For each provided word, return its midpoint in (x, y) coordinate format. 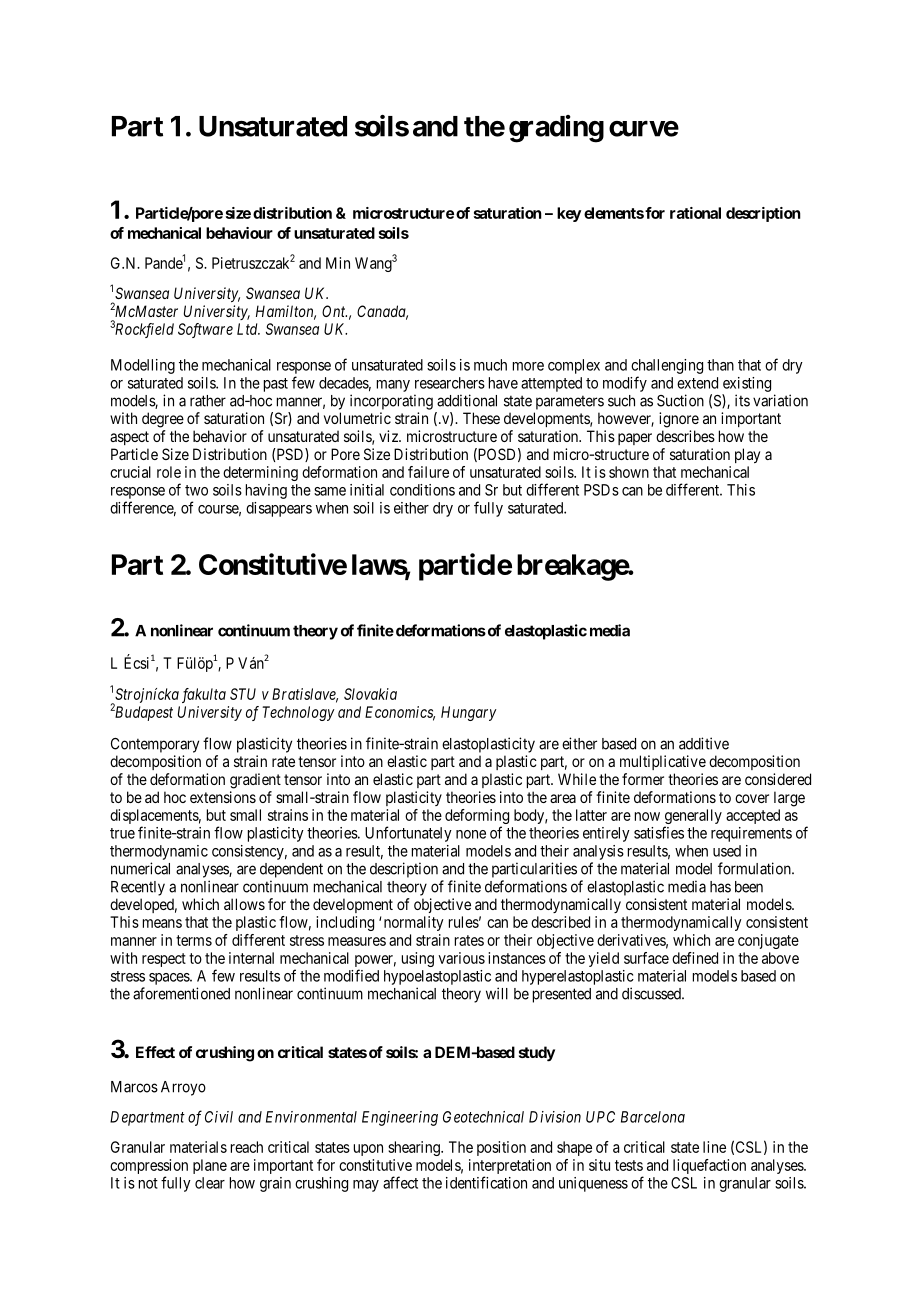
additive (704, 743)
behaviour (239, 233)
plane (210, 1166)
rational (695, 213)
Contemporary (155, 745)
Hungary (469, 713)
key (569, 214)
